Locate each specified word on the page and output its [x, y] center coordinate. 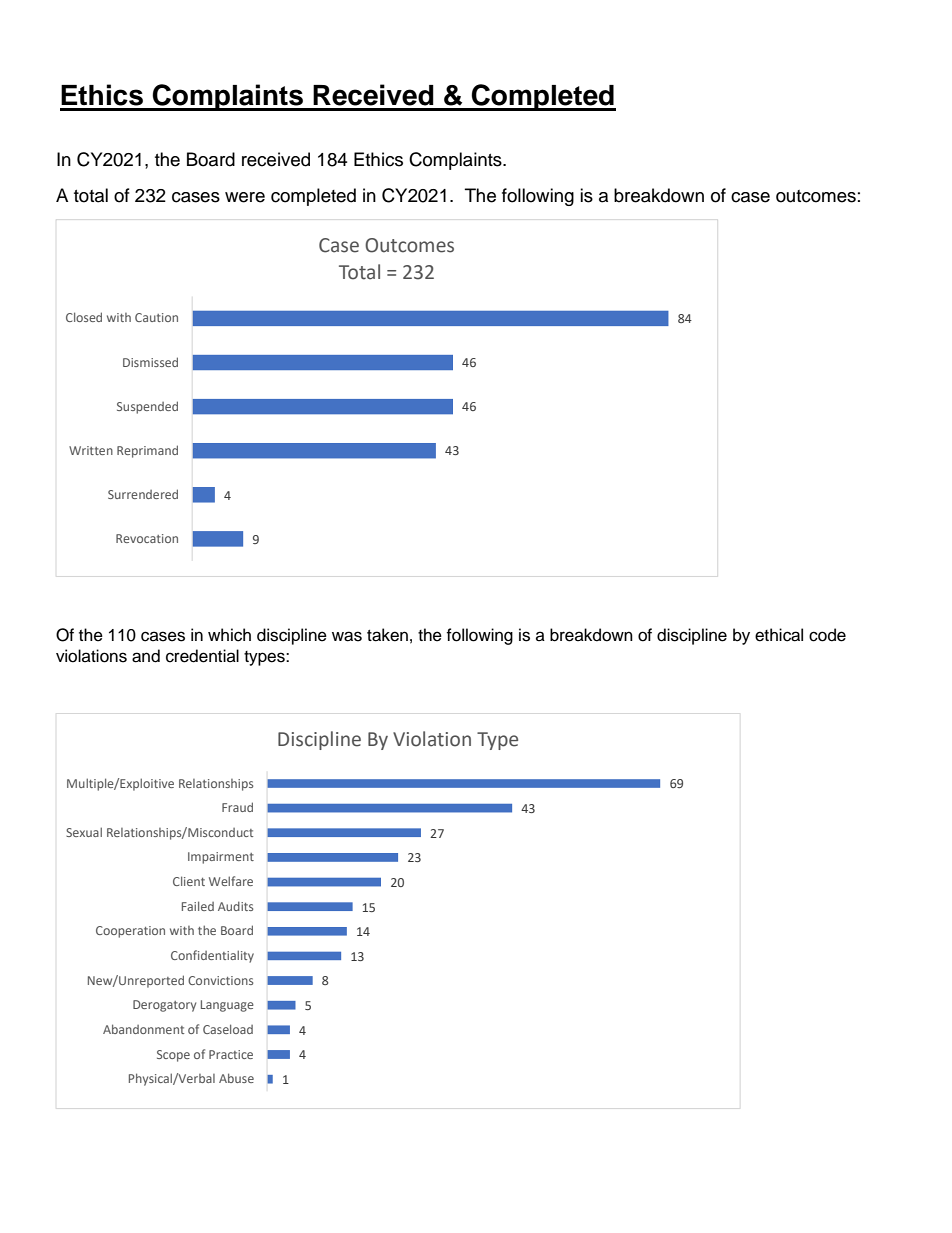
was [347, 636]
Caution [156, 317]
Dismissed [150, 362]
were [245, 197]
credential [202, 656]
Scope [173, 1056]
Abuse [236, 1078]
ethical [779, 635]
